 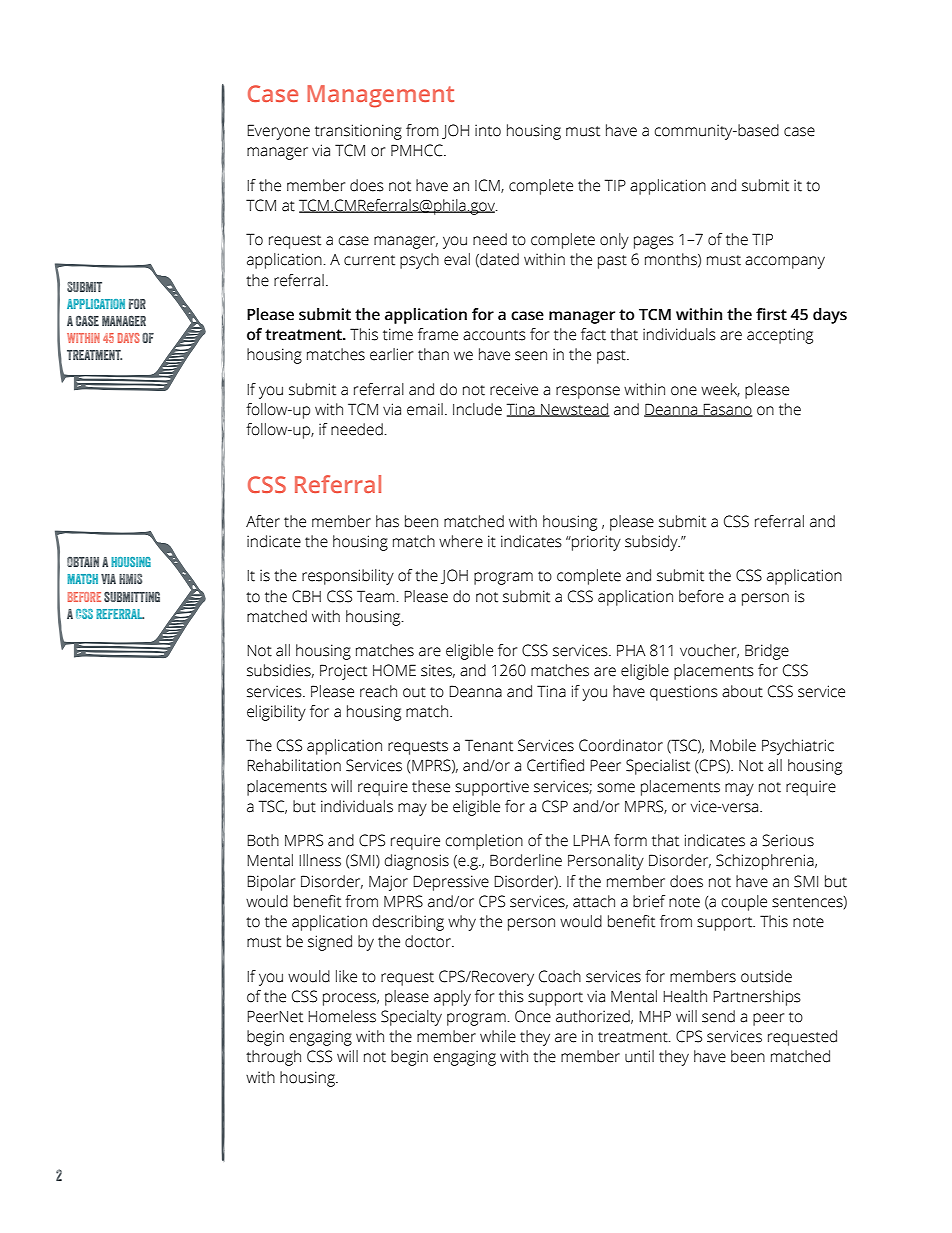 I want to click on Everyone, so click(x=278, y=132).
